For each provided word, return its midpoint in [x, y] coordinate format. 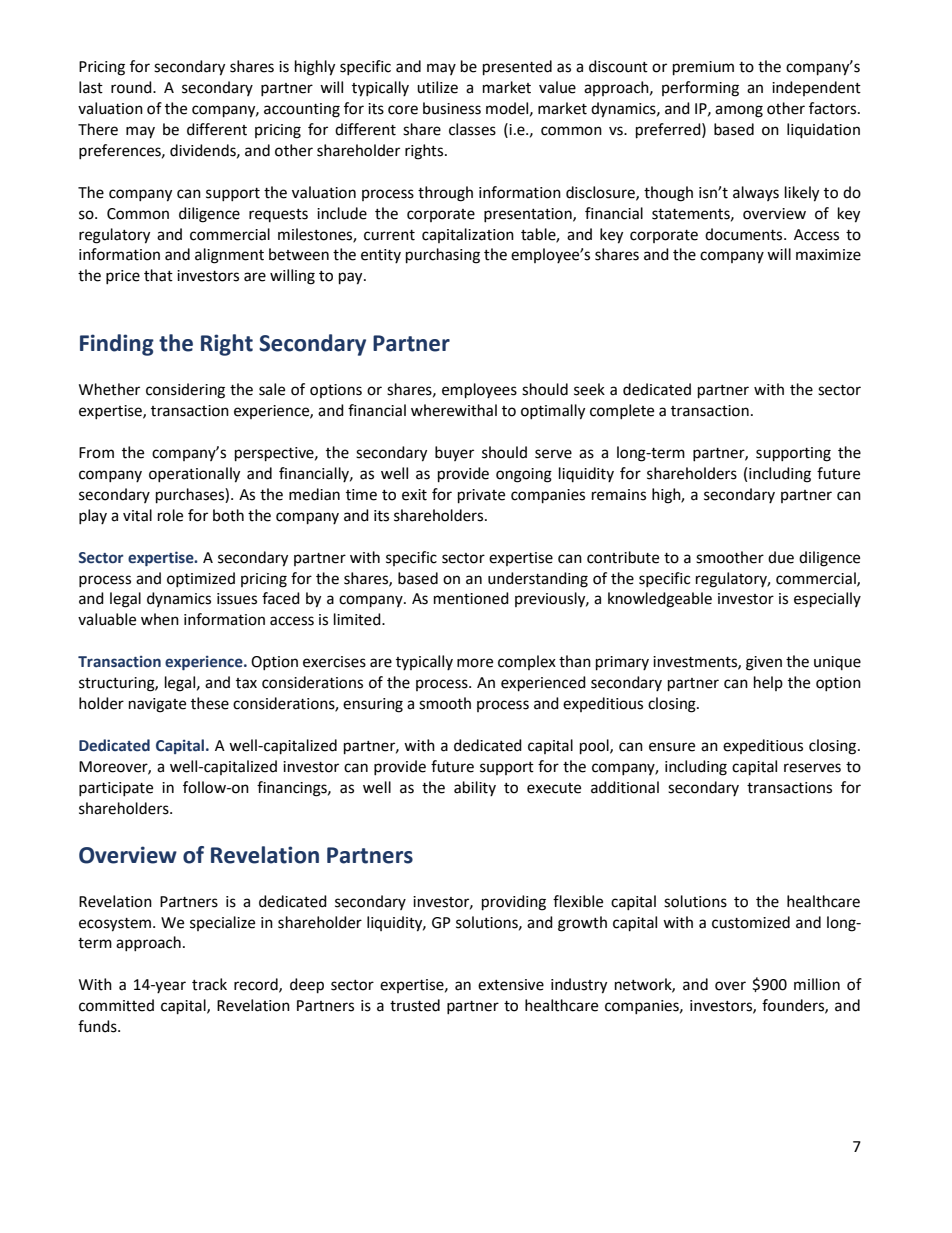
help [768, 683]
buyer [454, 453]
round [132, 87]
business [452, 108]
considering [185, 391]
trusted [415, 1005]
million [817, 984]
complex [527, 662]
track [209, 984]
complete [622, 411]
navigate [157, 705]
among [739, 111]
